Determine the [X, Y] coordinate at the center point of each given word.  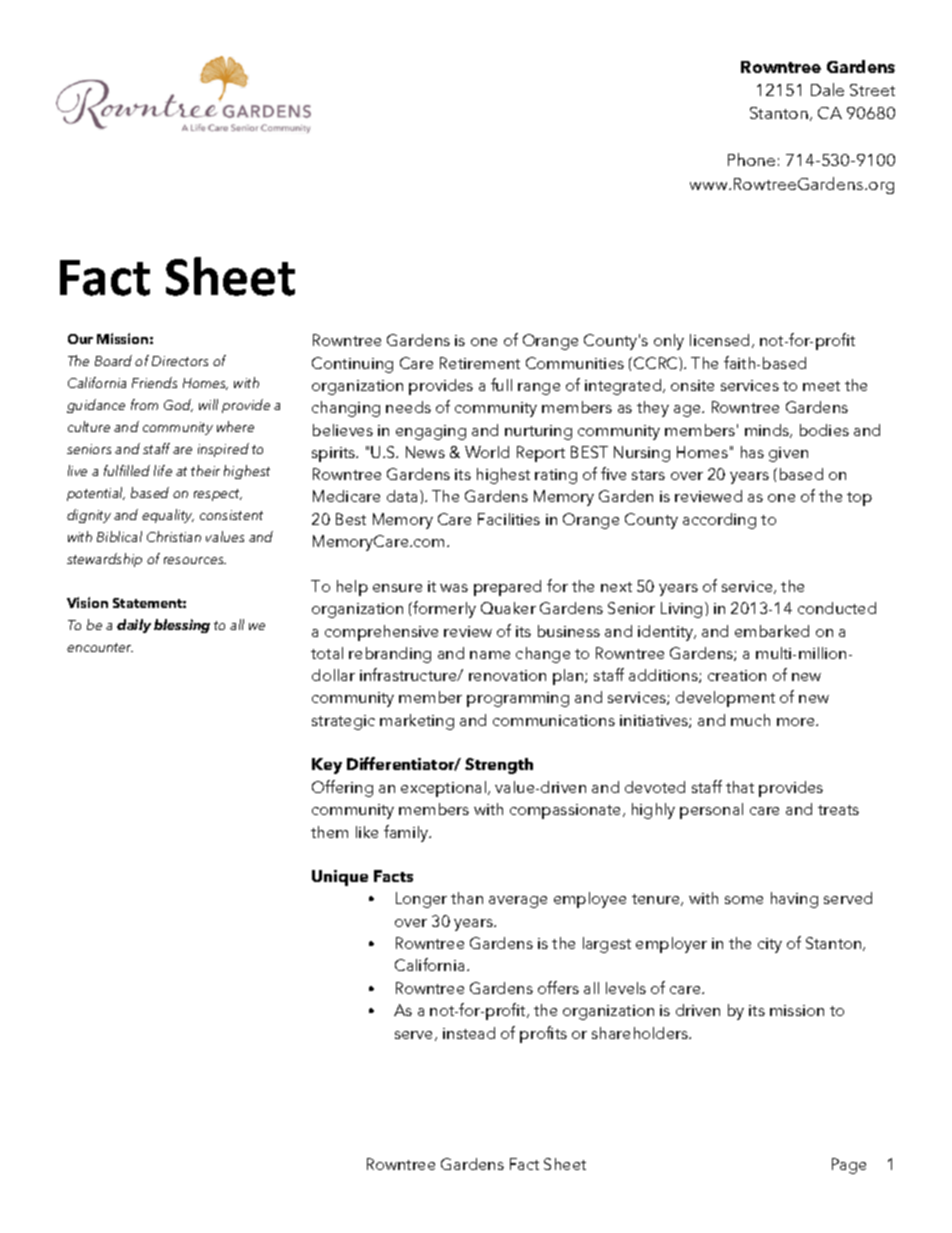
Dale [827, 89]
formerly [444, 609]
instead [469, 1033]
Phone [751, 159]
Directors [180, 361]
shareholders [641, 1033]
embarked [772, 631]
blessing [182, 626]
